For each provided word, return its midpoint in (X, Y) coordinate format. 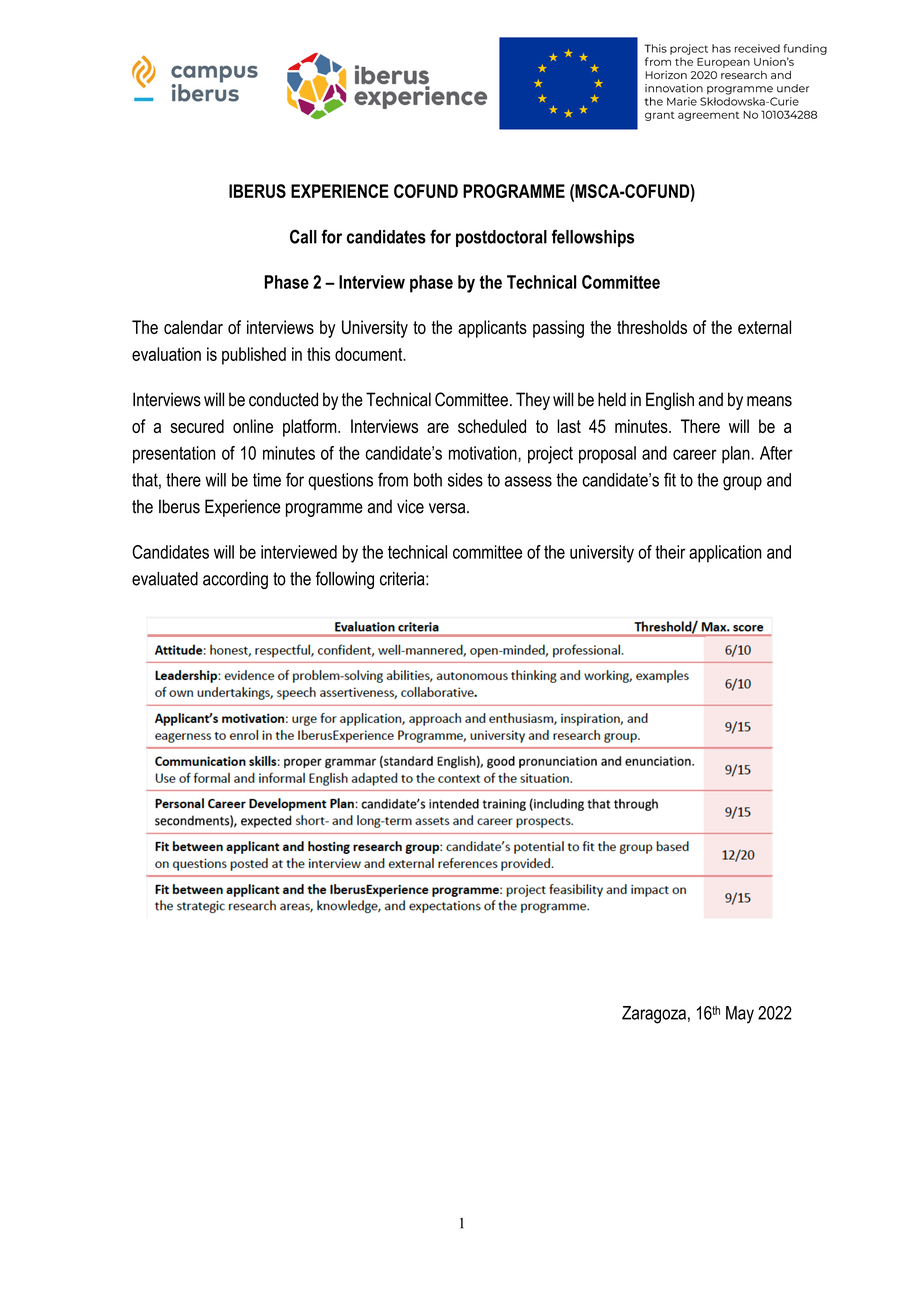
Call (303, 236)
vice (410, 506)
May (740, 1015)
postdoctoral (501, 238)
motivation (484, 453)
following (345, 580)
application (725, 554)
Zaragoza (654, 1015)
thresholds (652, 327)
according (235, 580)
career (695, 454)
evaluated (165, 578)
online (253, 426)
